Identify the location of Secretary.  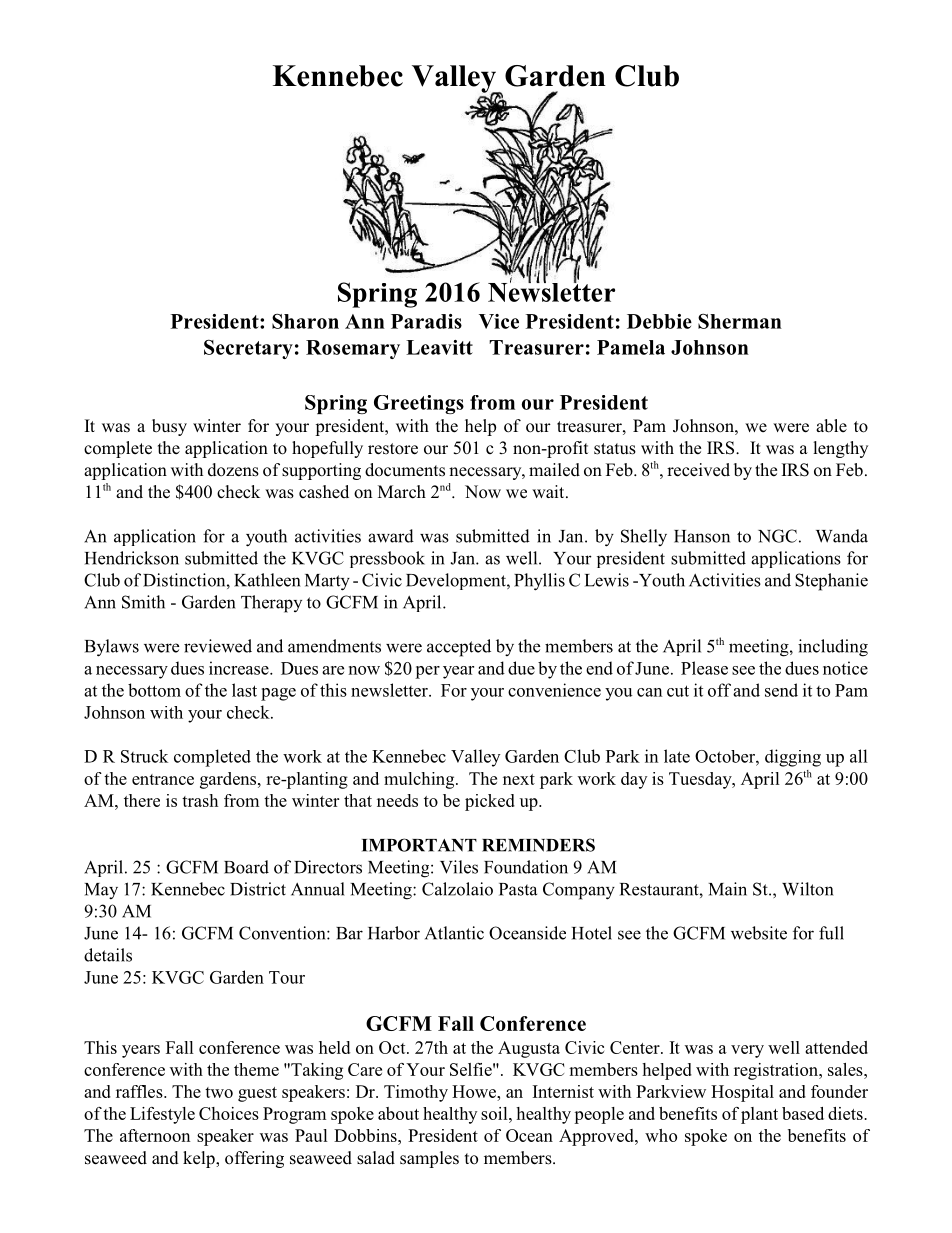
(248, 349).
